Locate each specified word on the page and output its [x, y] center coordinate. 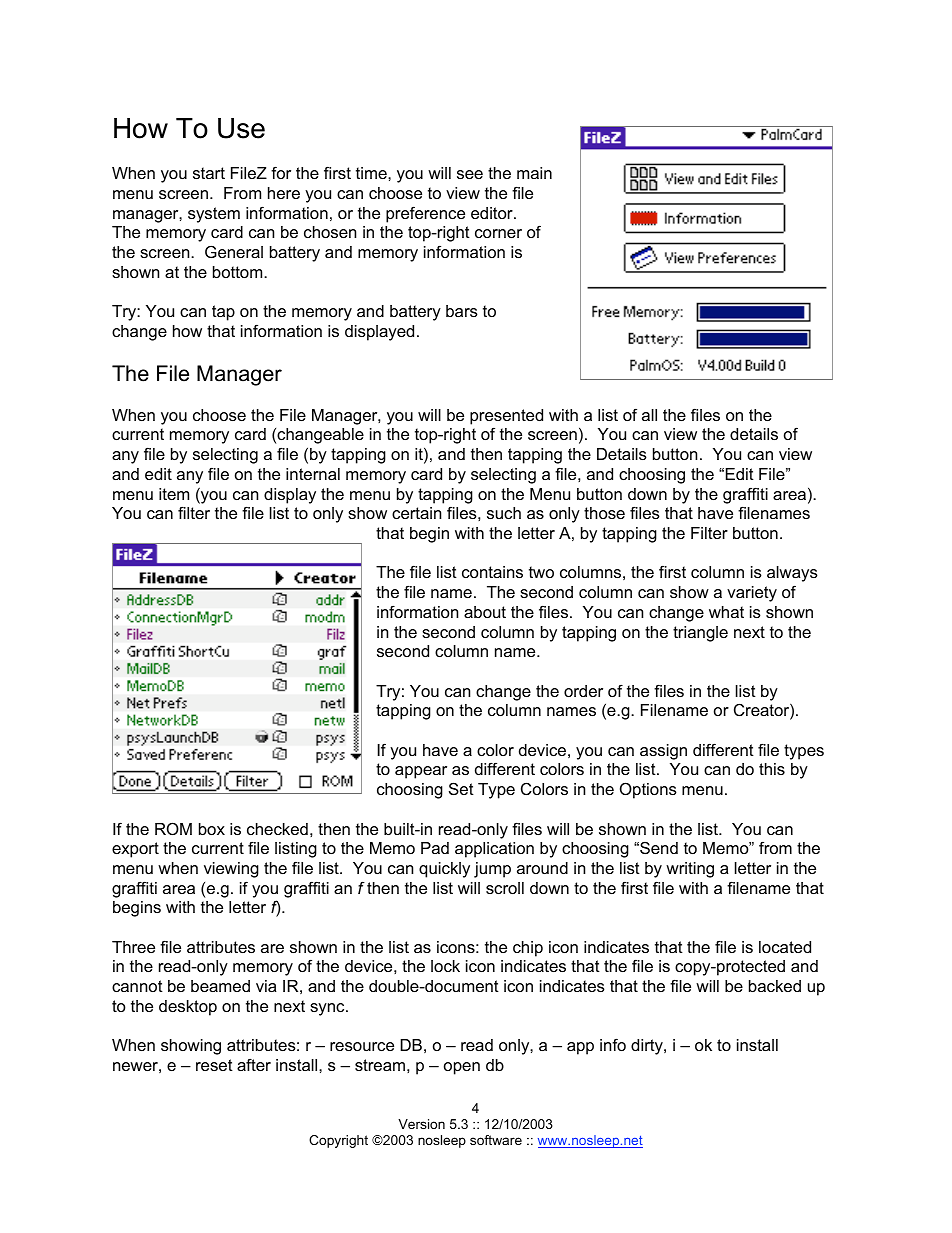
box [212, 829]
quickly [444, 870]
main [534, 173]
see [470, 174]
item [174, 494]
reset [214, 1065]
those [604, 513]
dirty [648, 1047]
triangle [700, 634]
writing [690, 870]
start [209, 173]
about [485, 612]
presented [506, 417]
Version [421, 1124]
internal [313, 474]
